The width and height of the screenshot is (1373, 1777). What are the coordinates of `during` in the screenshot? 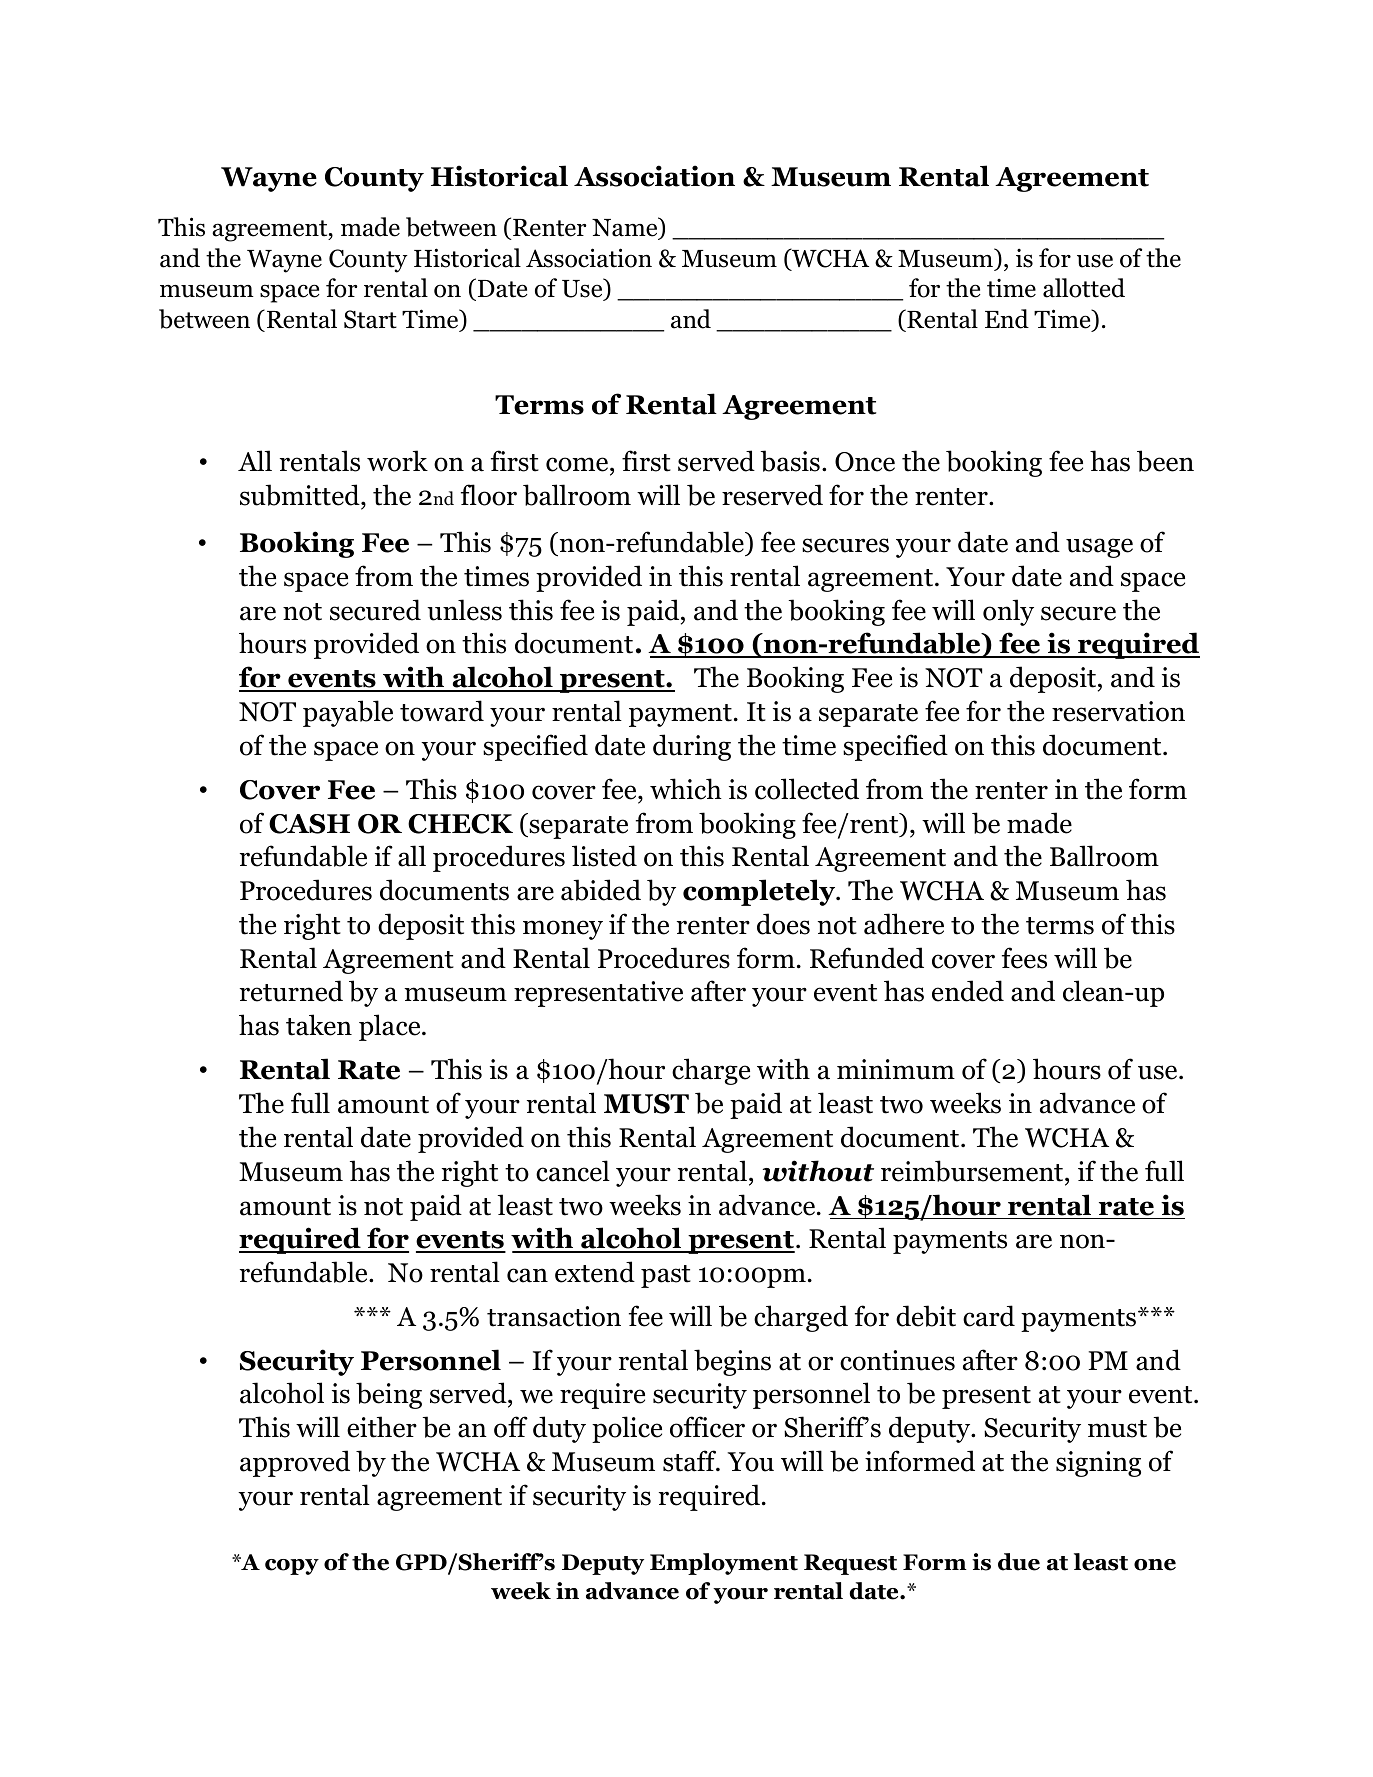 It's located at (692, 747).
